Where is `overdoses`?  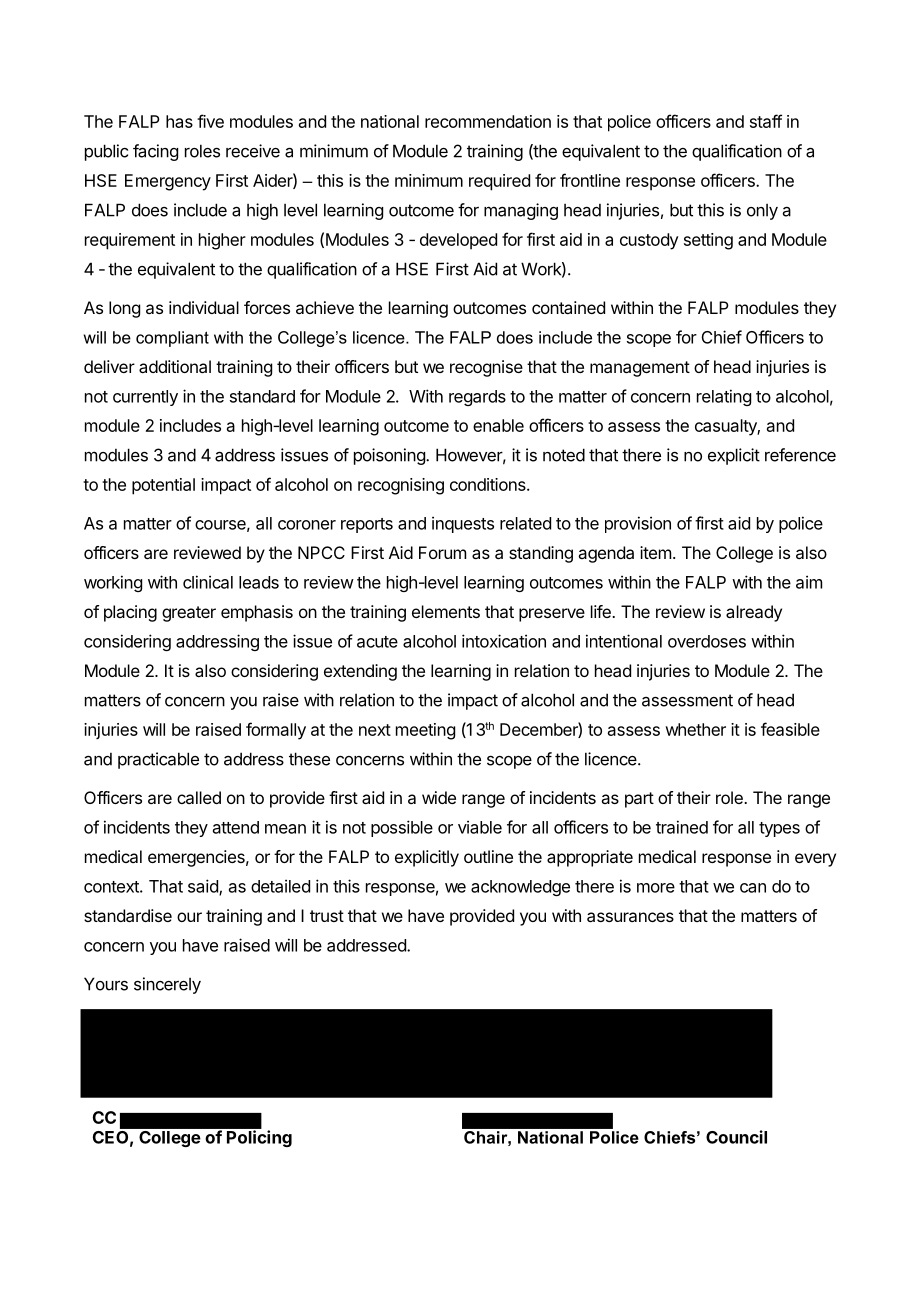 overdoses is located at coordinates (707, 641).
